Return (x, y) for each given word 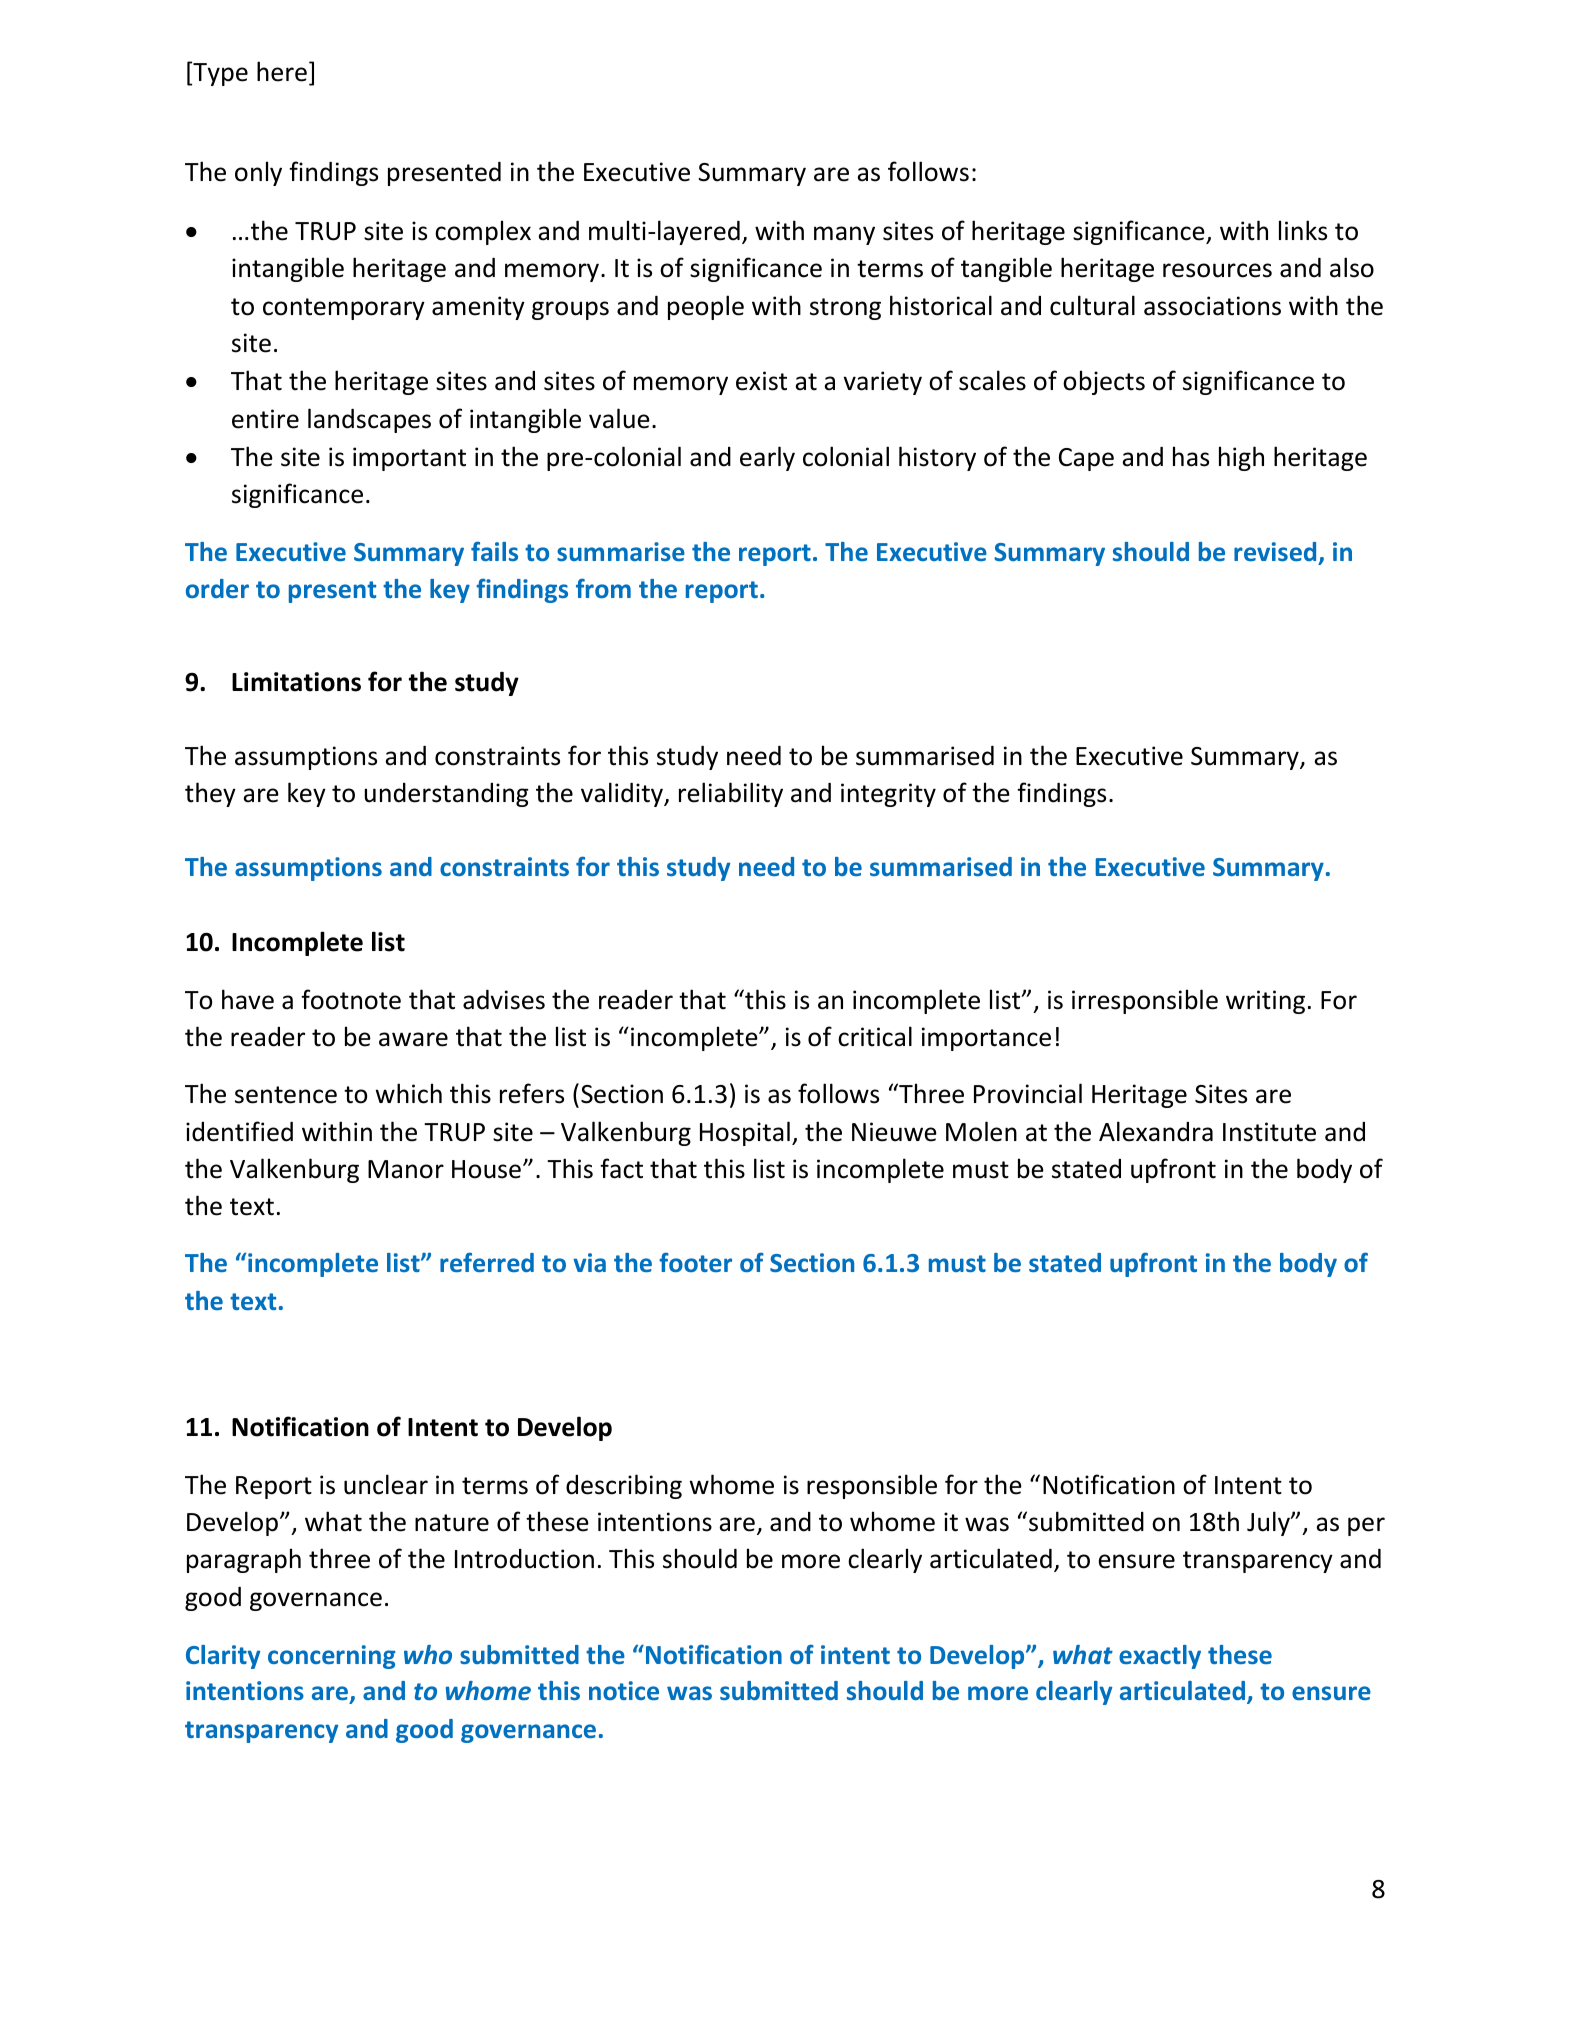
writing (1265, 1002)
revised (1275, 551)
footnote (351, 999)
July (1269, 1523)
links (1303, 230)
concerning (332, 1657)
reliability (731, 794)
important (409, 459)
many (844, 235)
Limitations (296, 682)
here (282, 71)
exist (761, 381)
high (1241, 458)
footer (695, 1262)
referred (487, 1262)
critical (875, 1036)
